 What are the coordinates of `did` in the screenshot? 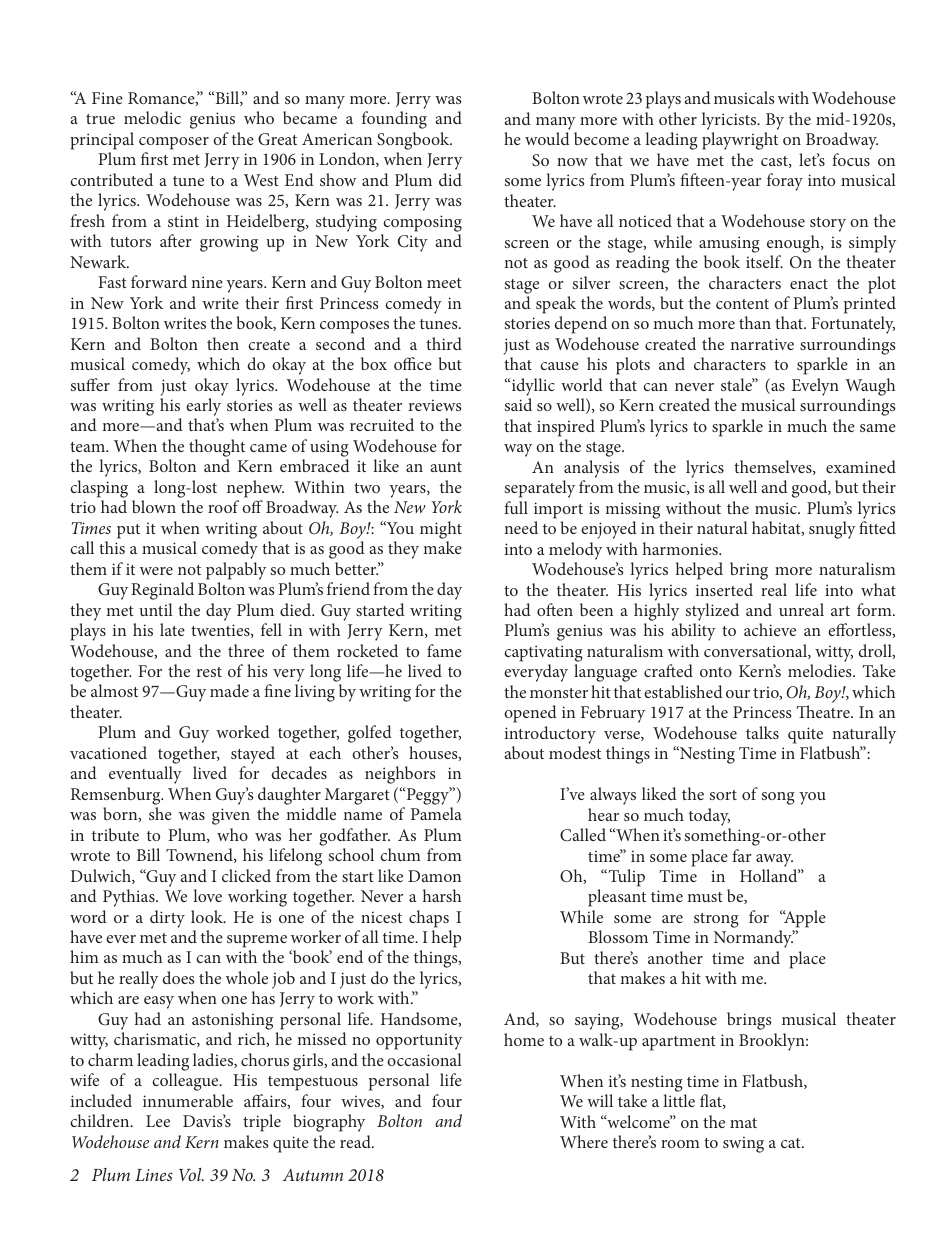 It's located at (450, 179).
